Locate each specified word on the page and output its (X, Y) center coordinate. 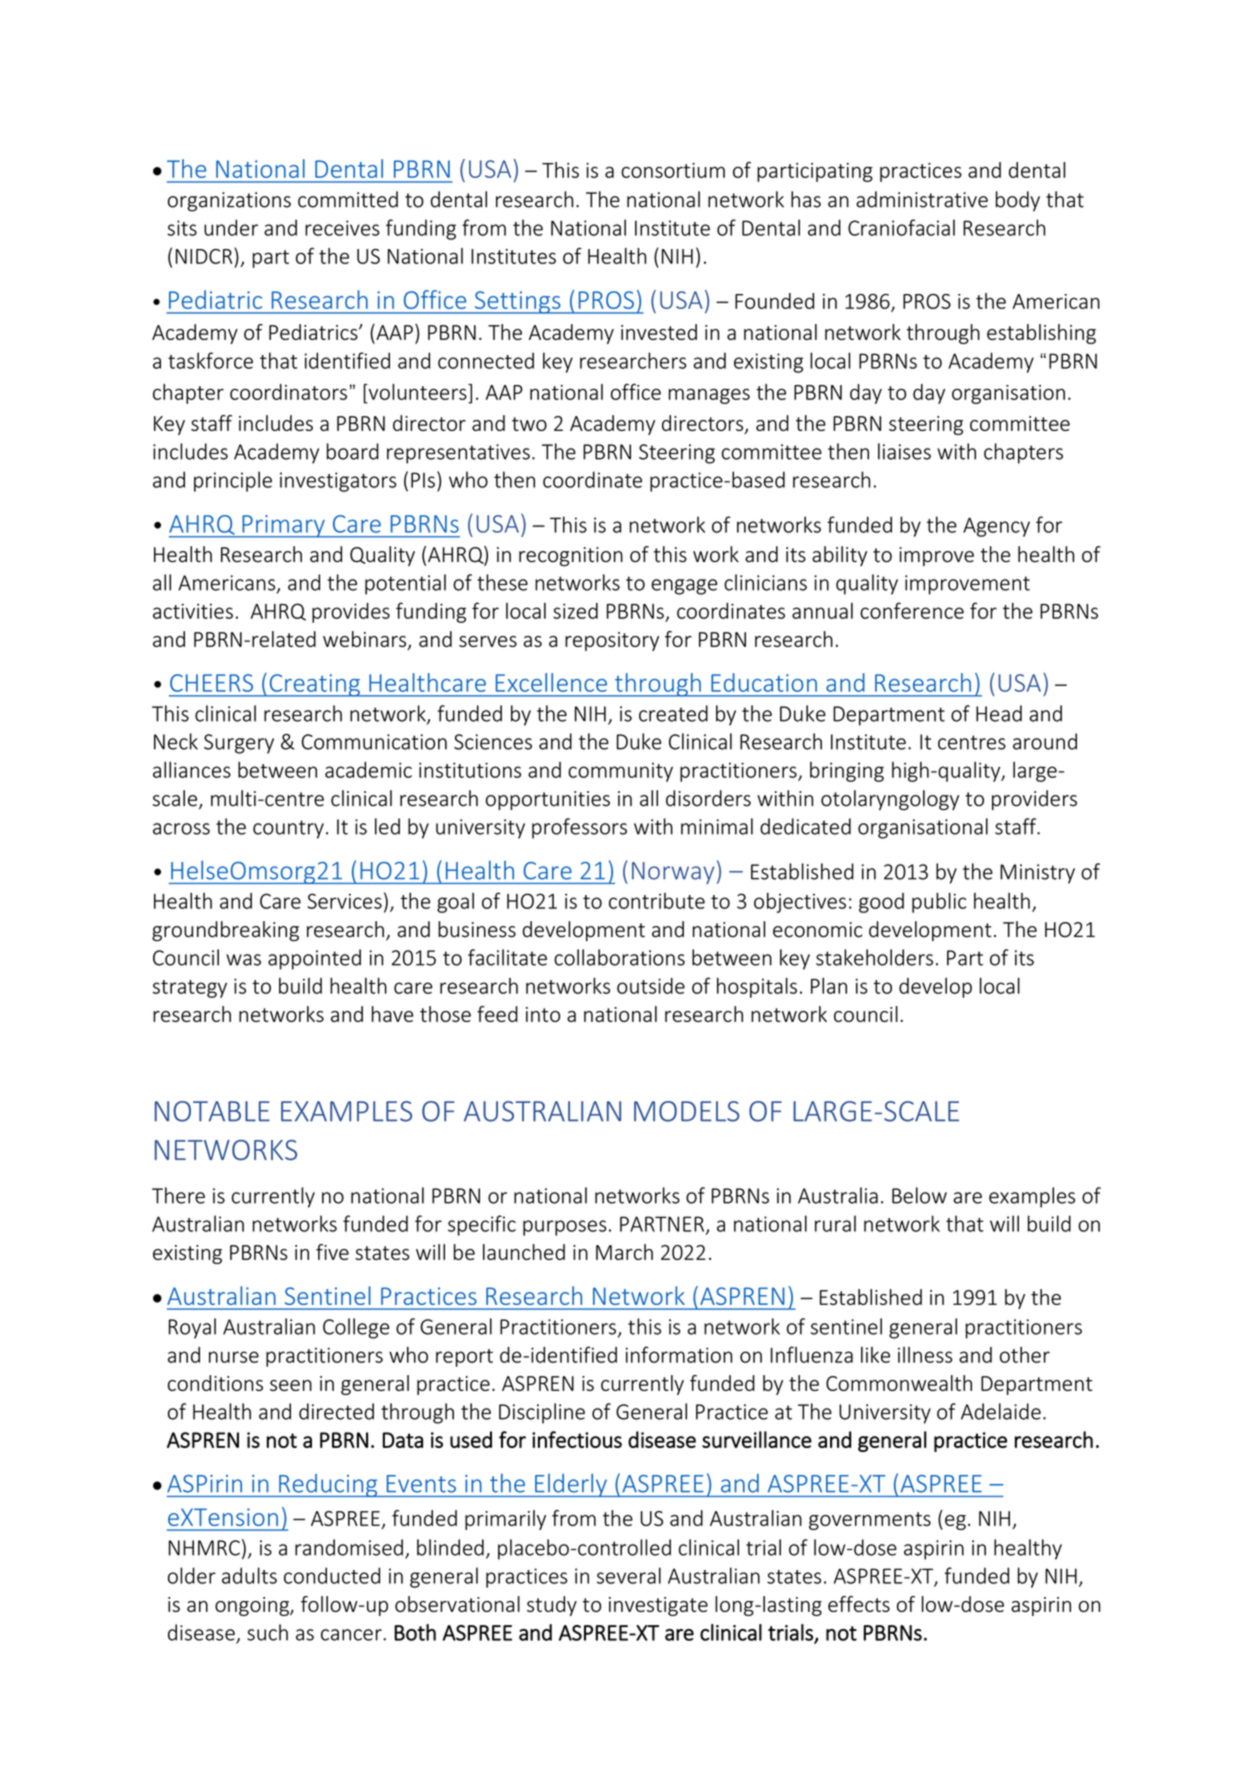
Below (919, 1195)
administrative (922, 199)
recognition (571, 557)
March (624, 1252)
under (231, 227)
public (939, 902)
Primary (283, 526)
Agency (996, 527)
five (332, 1252)
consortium (673, 170)
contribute (657, 901)
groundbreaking (225, 931)
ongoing (253, 1606)
